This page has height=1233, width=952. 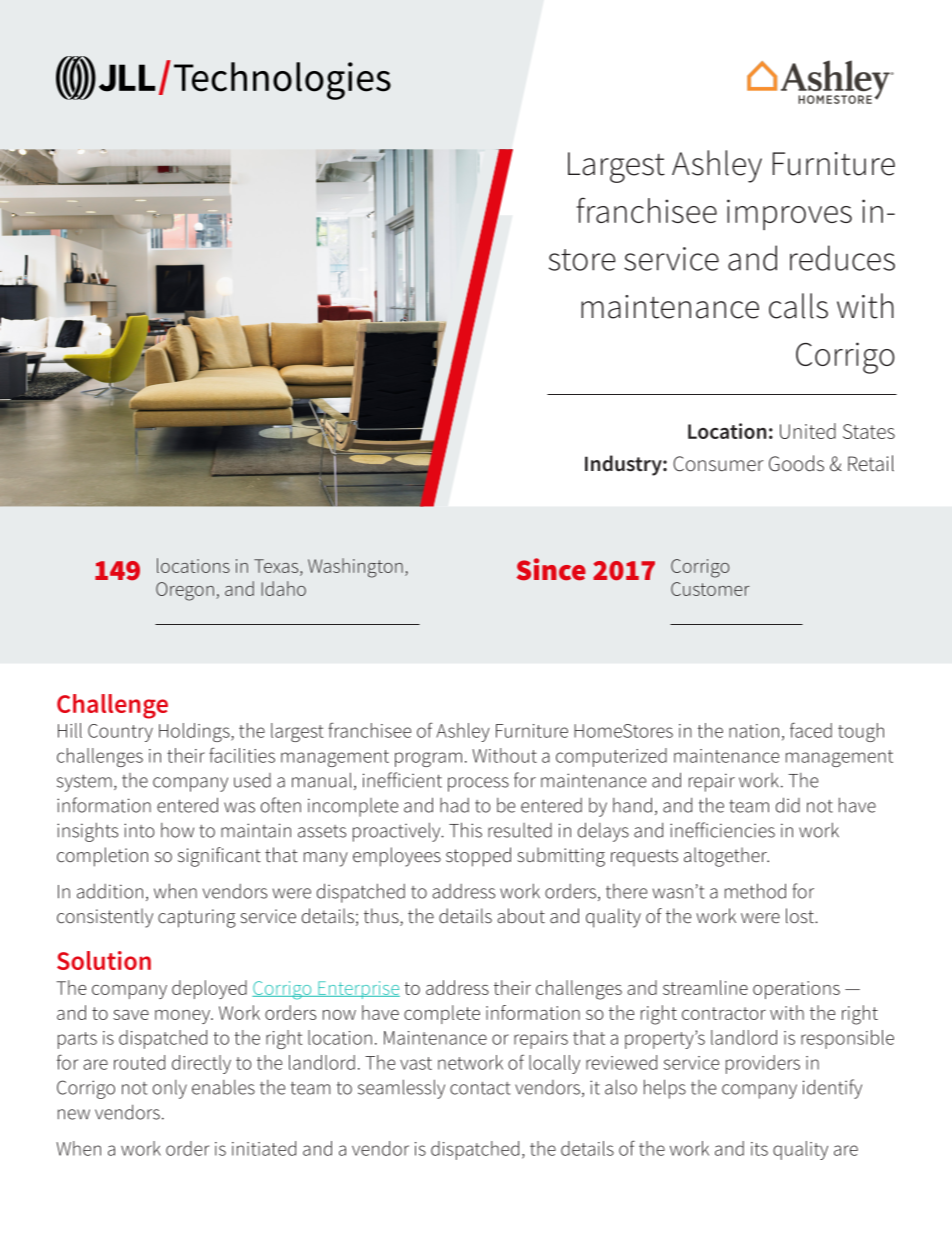 What do you see at coordinates (759, 1149) in the page?
I see `its` at bounding box center [759, 1149].
